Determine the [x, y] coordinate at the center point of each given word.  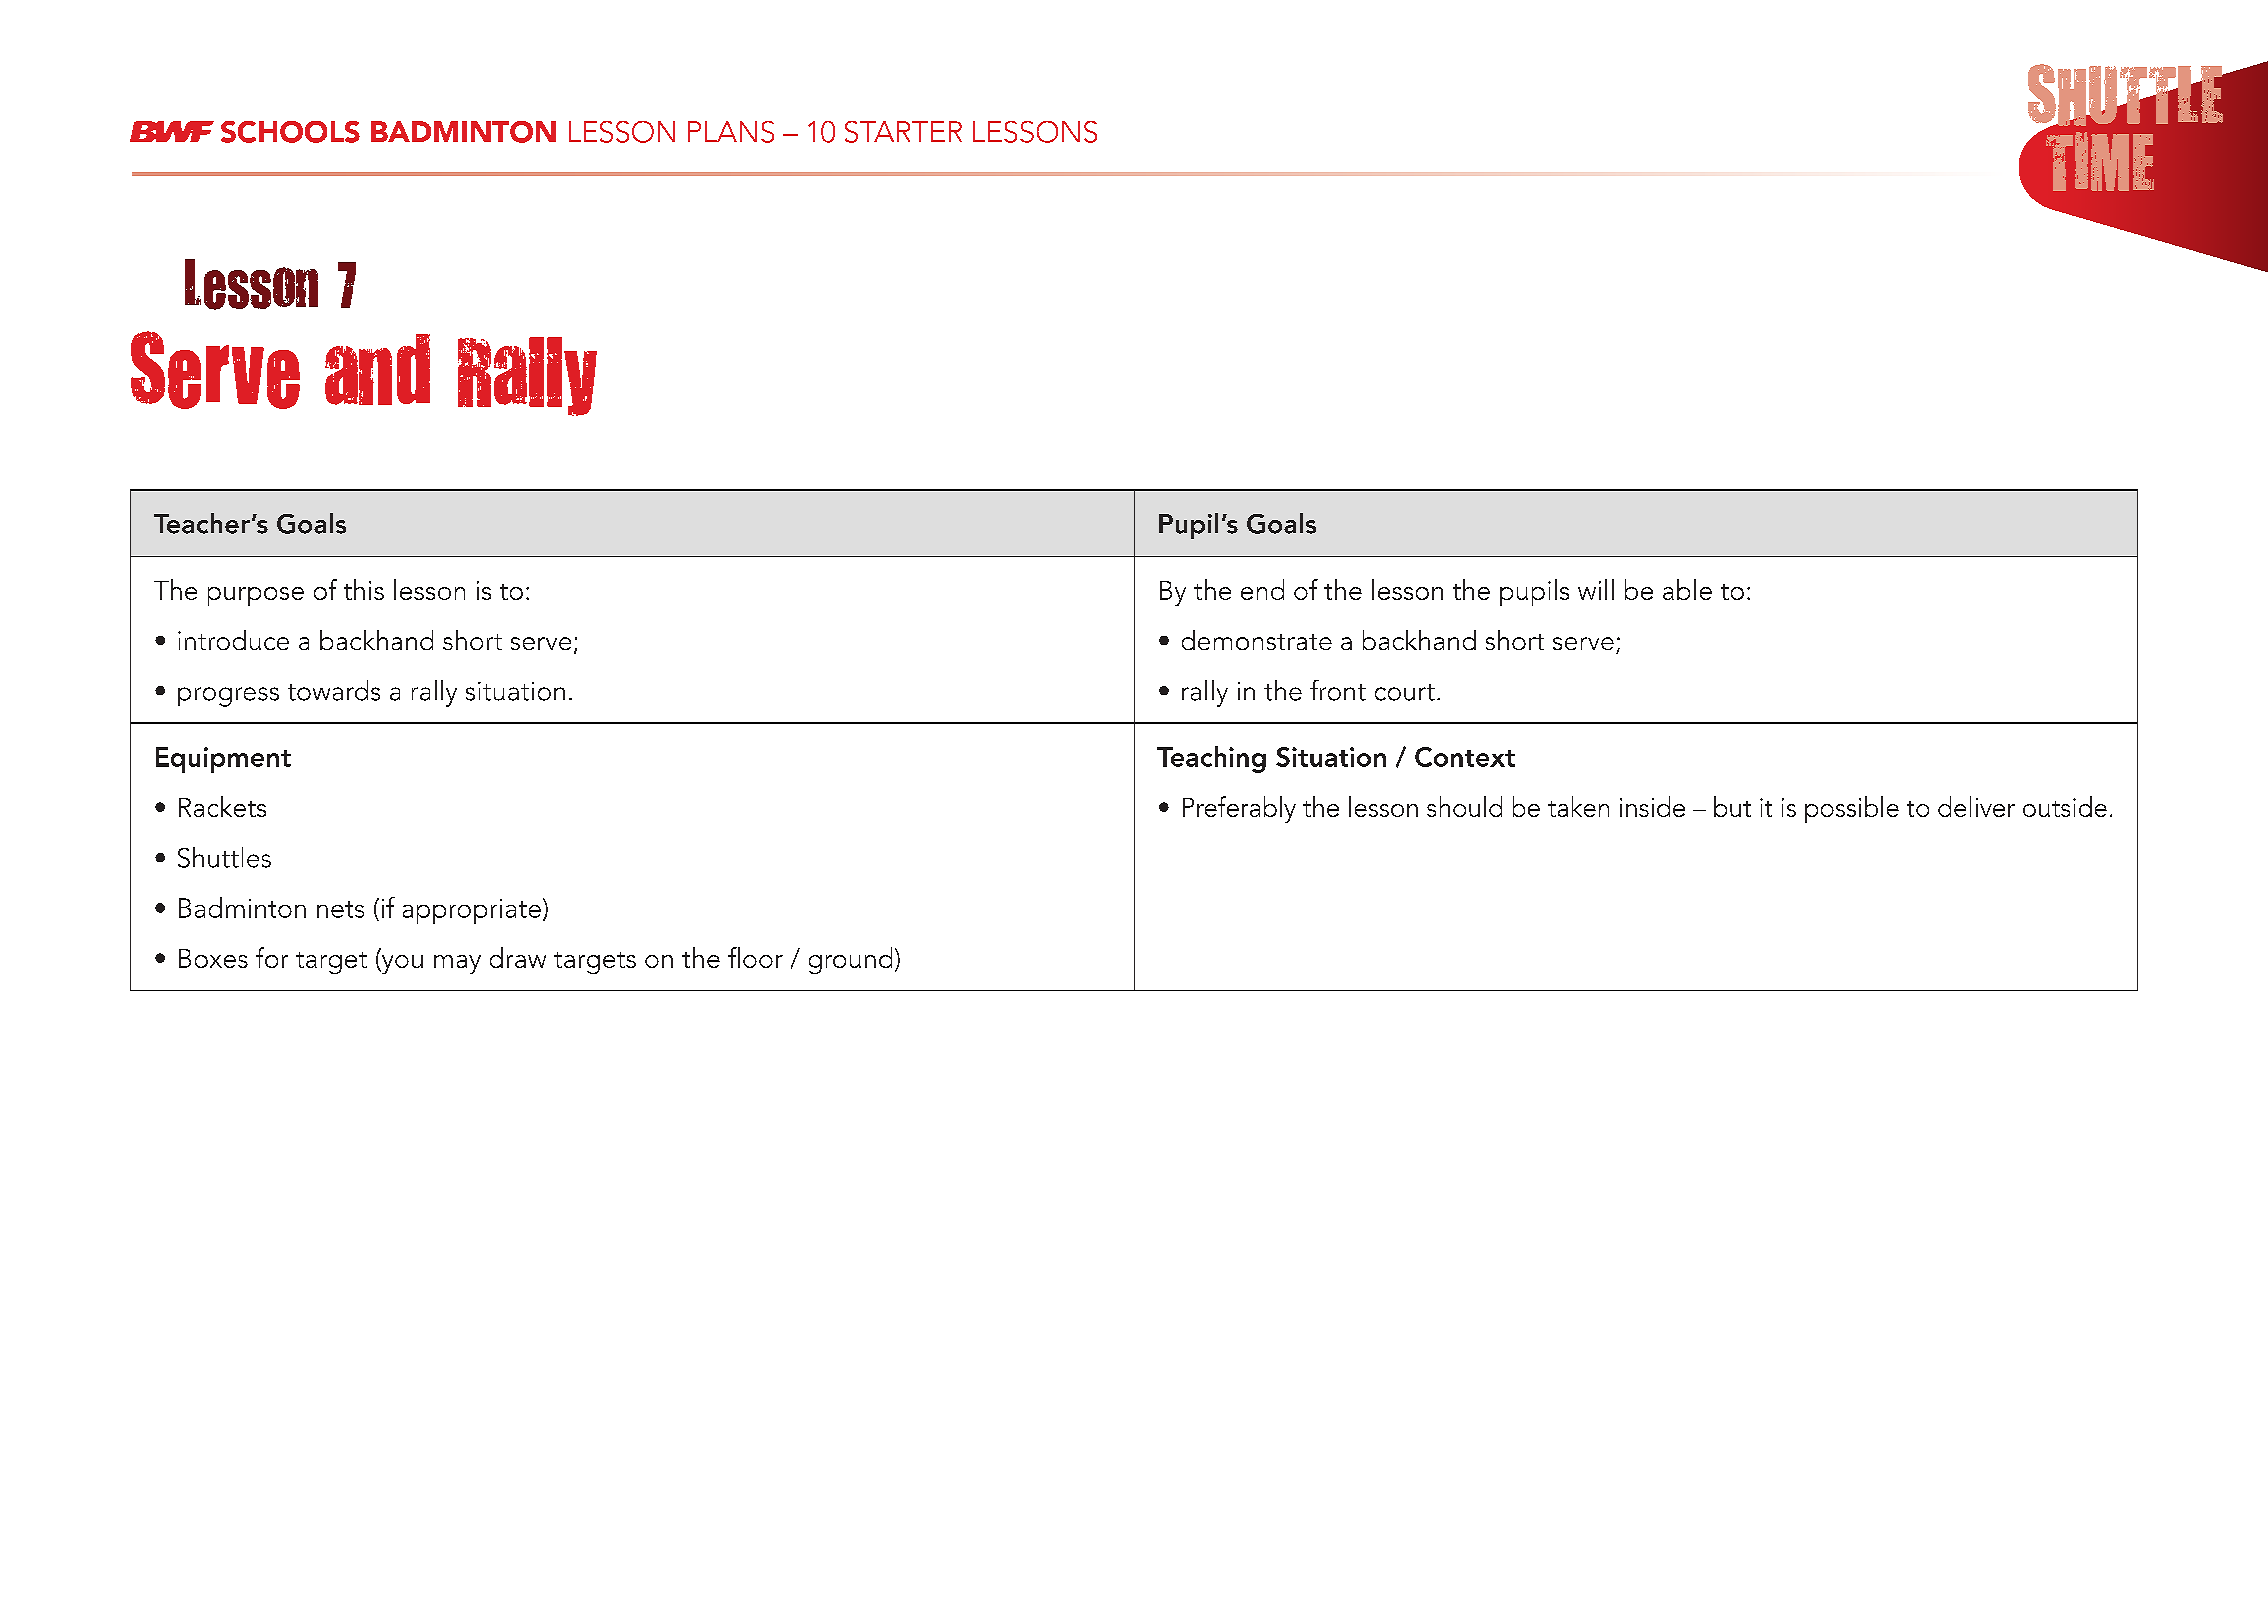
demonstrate [1257, 640]
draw [518, 957]
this [364, 589]
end [1262, 589]
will [1596, 589]
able [1687, 589]
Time [2100, 161]
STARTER [903, 132]
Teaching [1211, 759]
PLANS [731, 132]
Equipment [223, 760]
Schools [290, 132]
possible [1852, 809]
